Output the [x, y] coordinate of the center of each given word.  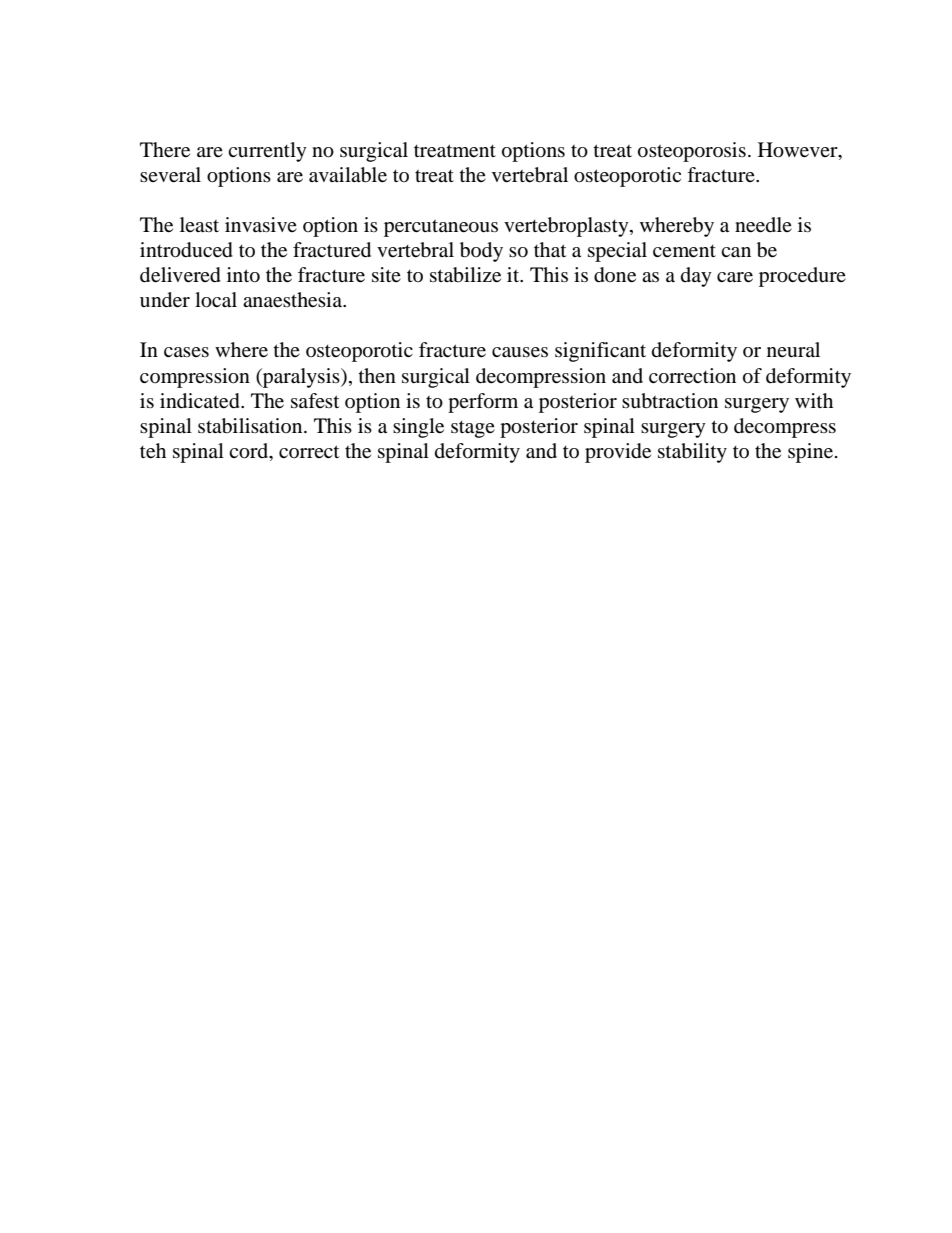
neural [793, 349]
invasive [261, 224]
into [243, 275]
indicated [201, 401]
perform [483, 403]
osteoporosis [692, 152]
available [348, 175]
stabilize [465, 275]
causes [520, 352]
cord [250, 451]
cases [186, 352]
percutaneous [441, 228]
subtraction [670, 401]
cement [684, 251]
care [735, 277]
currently [267, 152]
